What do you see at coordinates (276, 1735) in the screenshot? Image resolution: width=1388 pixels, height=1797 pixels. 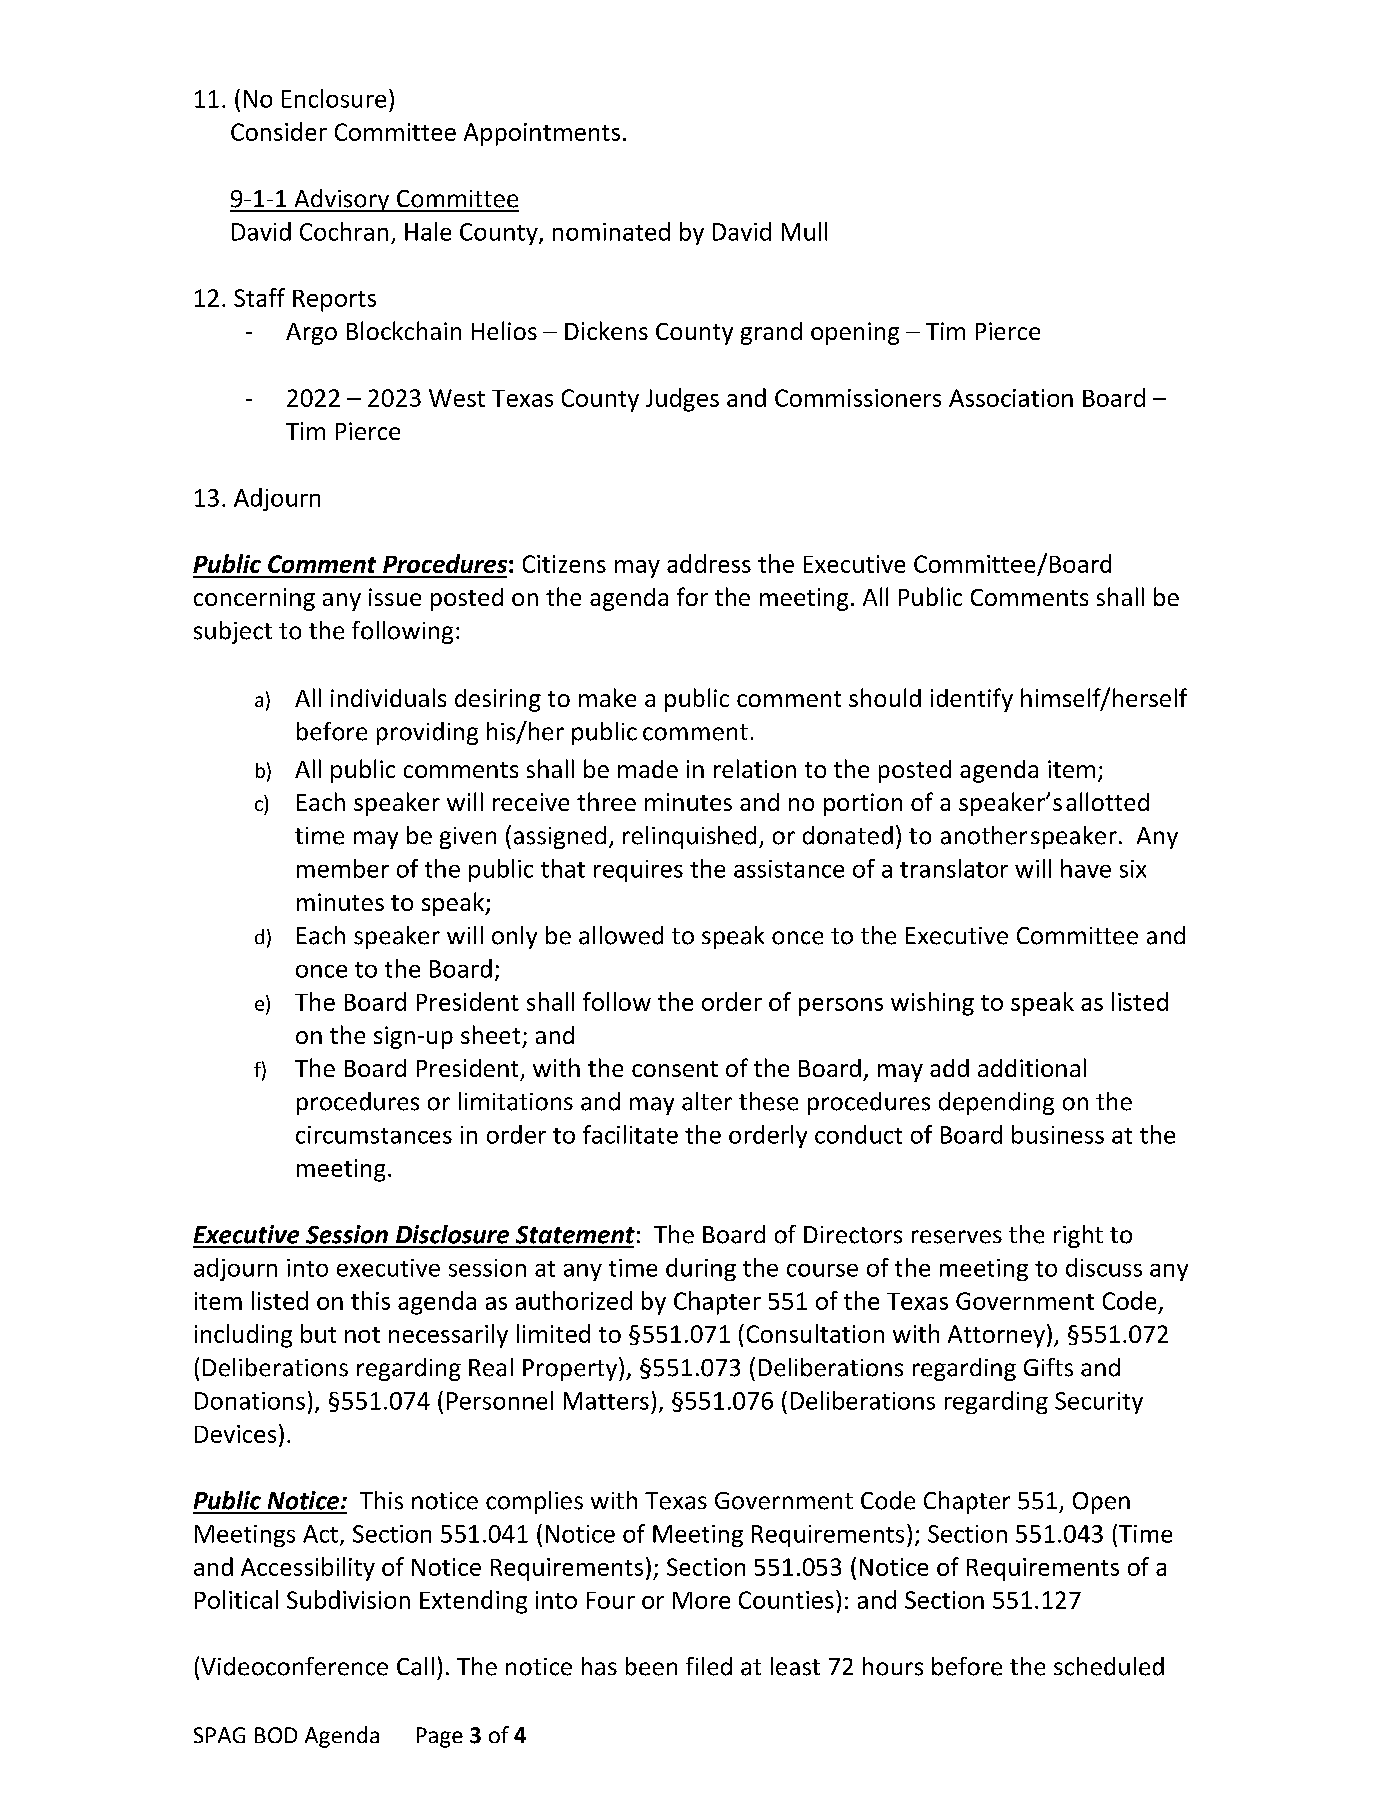 I see `BOD` at bounding box center [276, 1735].
